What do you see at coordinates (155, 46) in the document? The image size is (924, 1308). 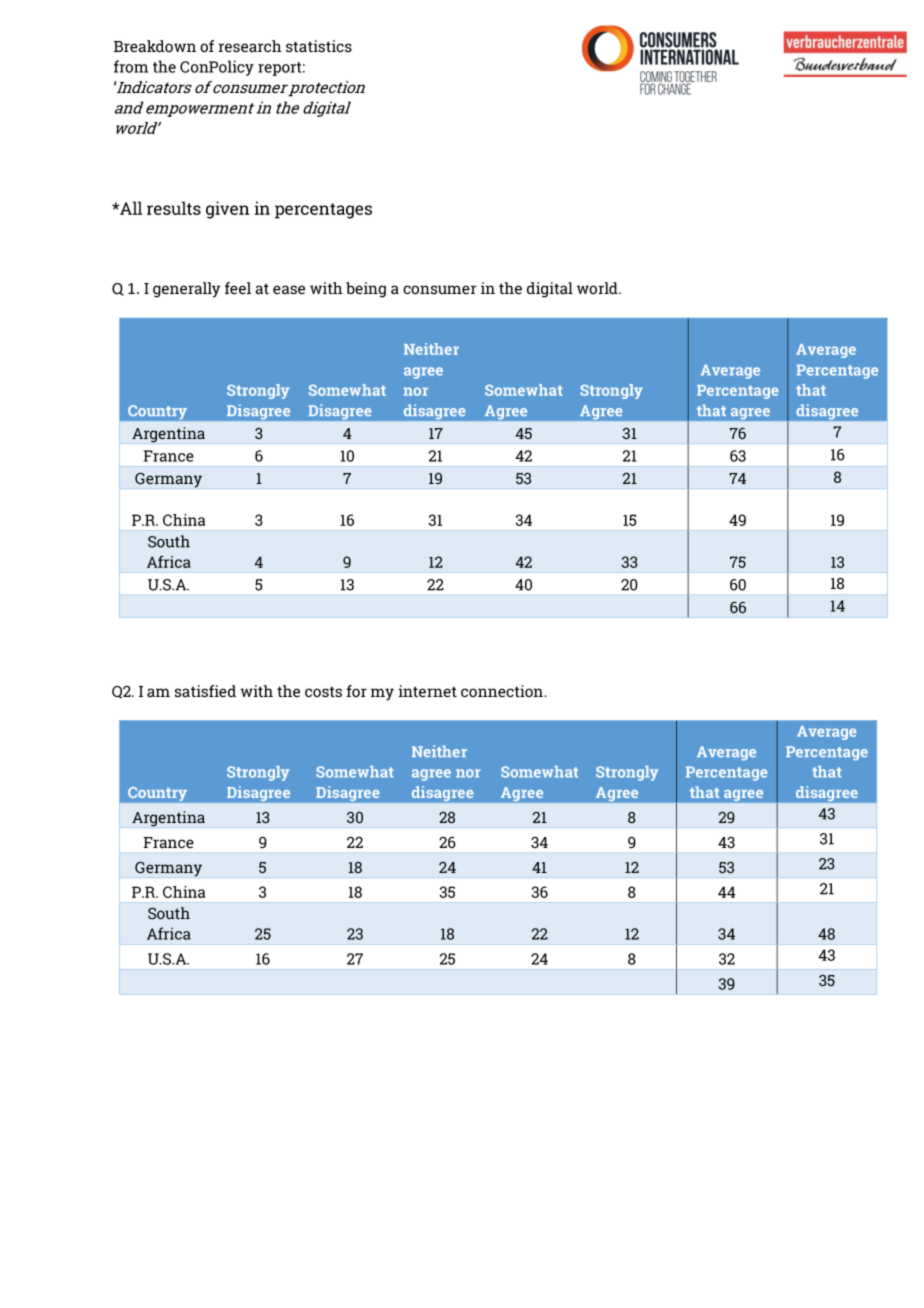 I see `Breakdown` at bounding box center [155, 46].
